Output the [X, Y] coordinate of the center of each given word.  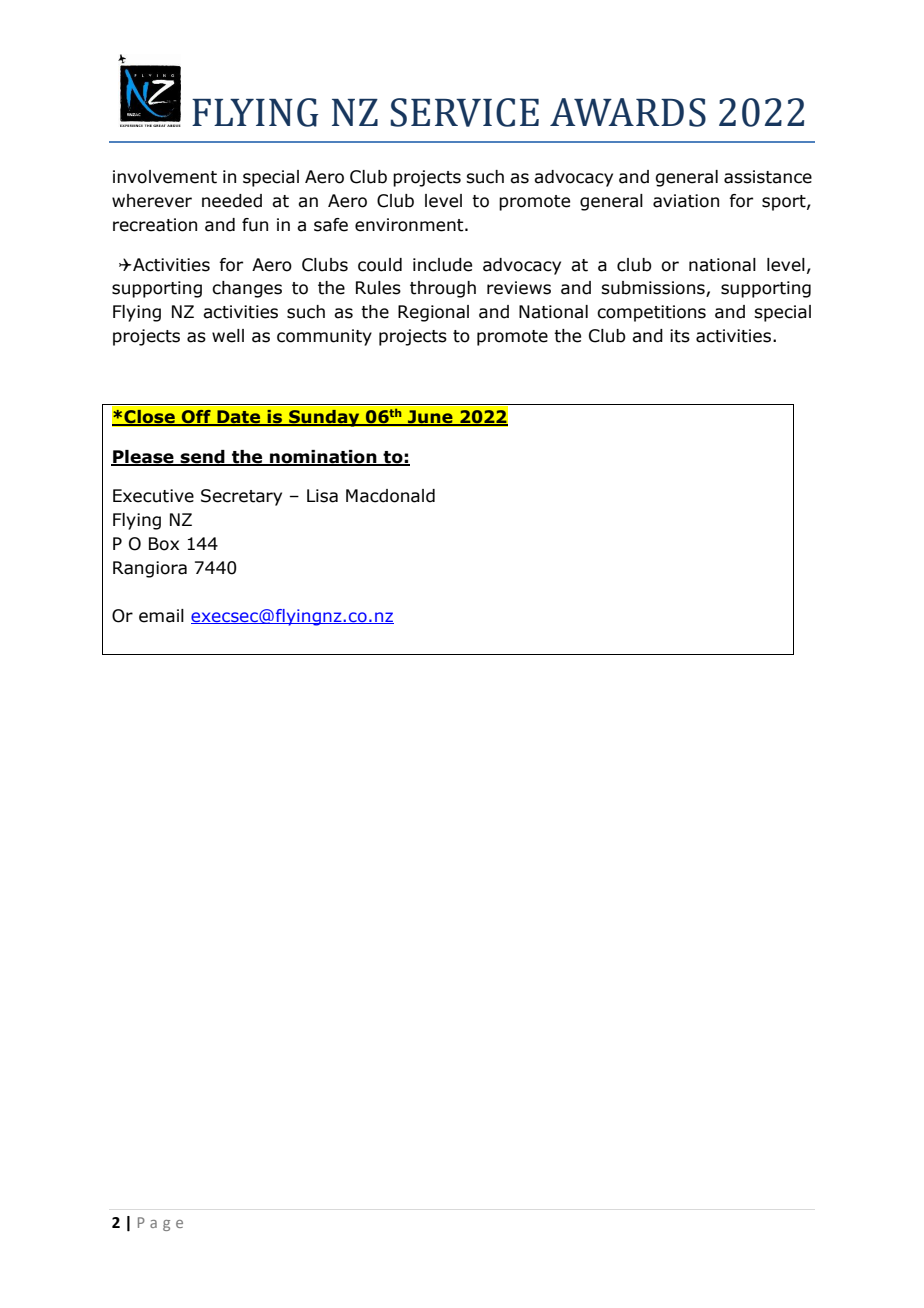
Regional [433, 313]
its [680, 336]
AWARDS [628, 112]
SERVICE [465, 112]
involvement [165, 177]
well [228, 336]
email [161, 616]
